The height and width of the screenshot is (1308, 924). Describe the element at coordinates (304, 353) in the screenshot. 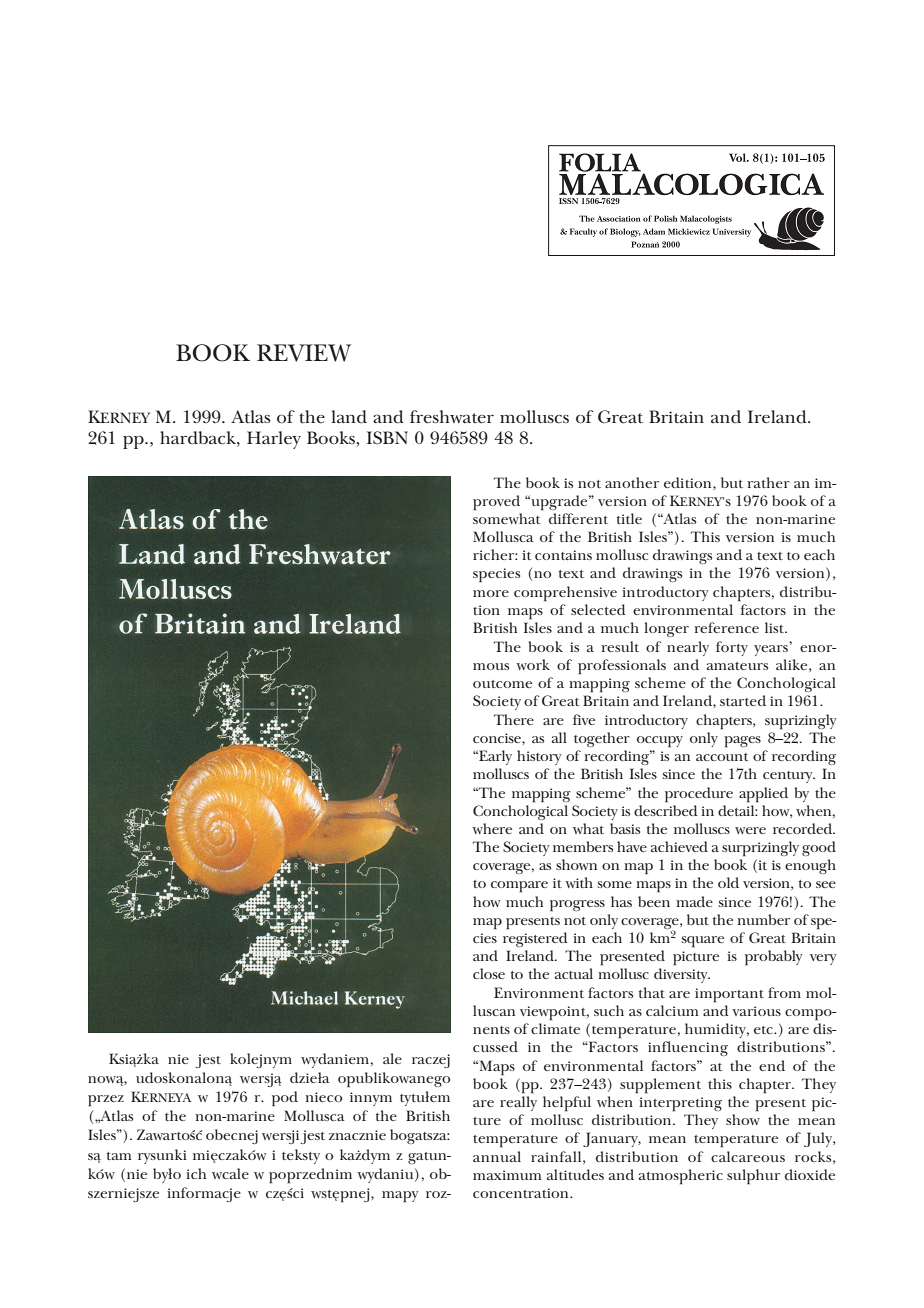

I see `REVIEW` at that location.
